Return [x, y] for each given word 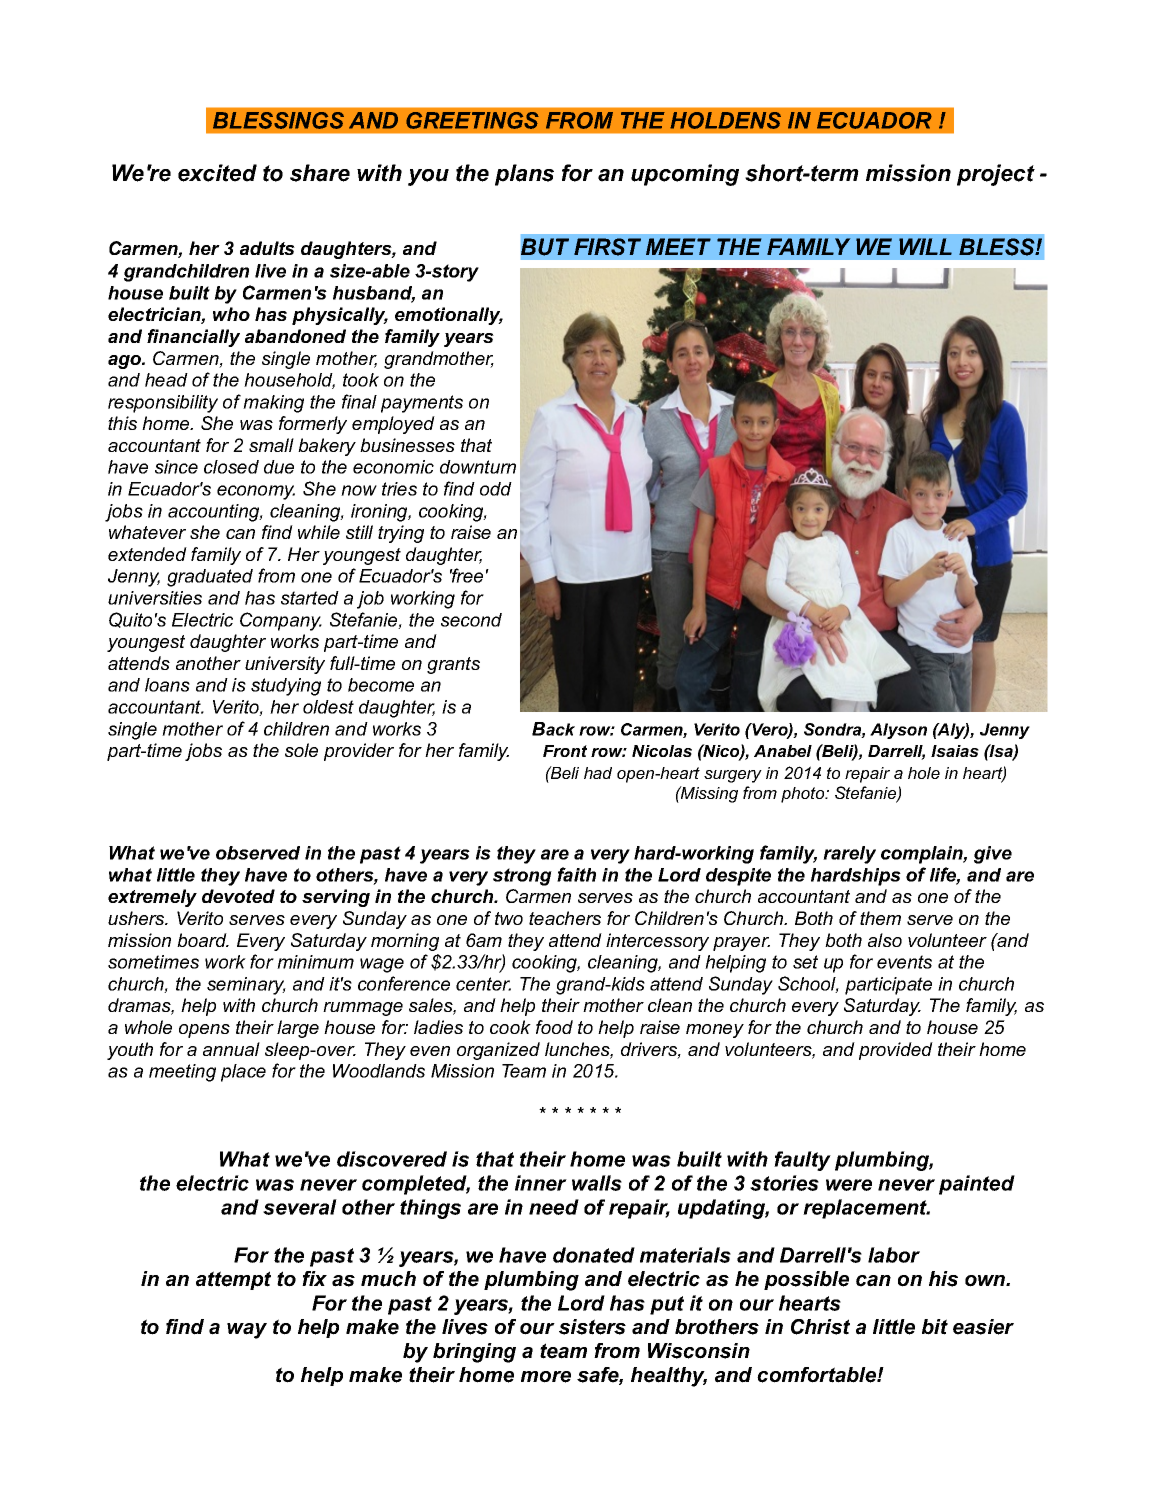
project [996, 175]
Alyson [898, 731]
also [885, 940]
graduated [210, 578]
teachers [565, 918]
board [203, 940]
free [466, 575]
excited [217, 173]
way [247, 1331]
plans [524, 175]
